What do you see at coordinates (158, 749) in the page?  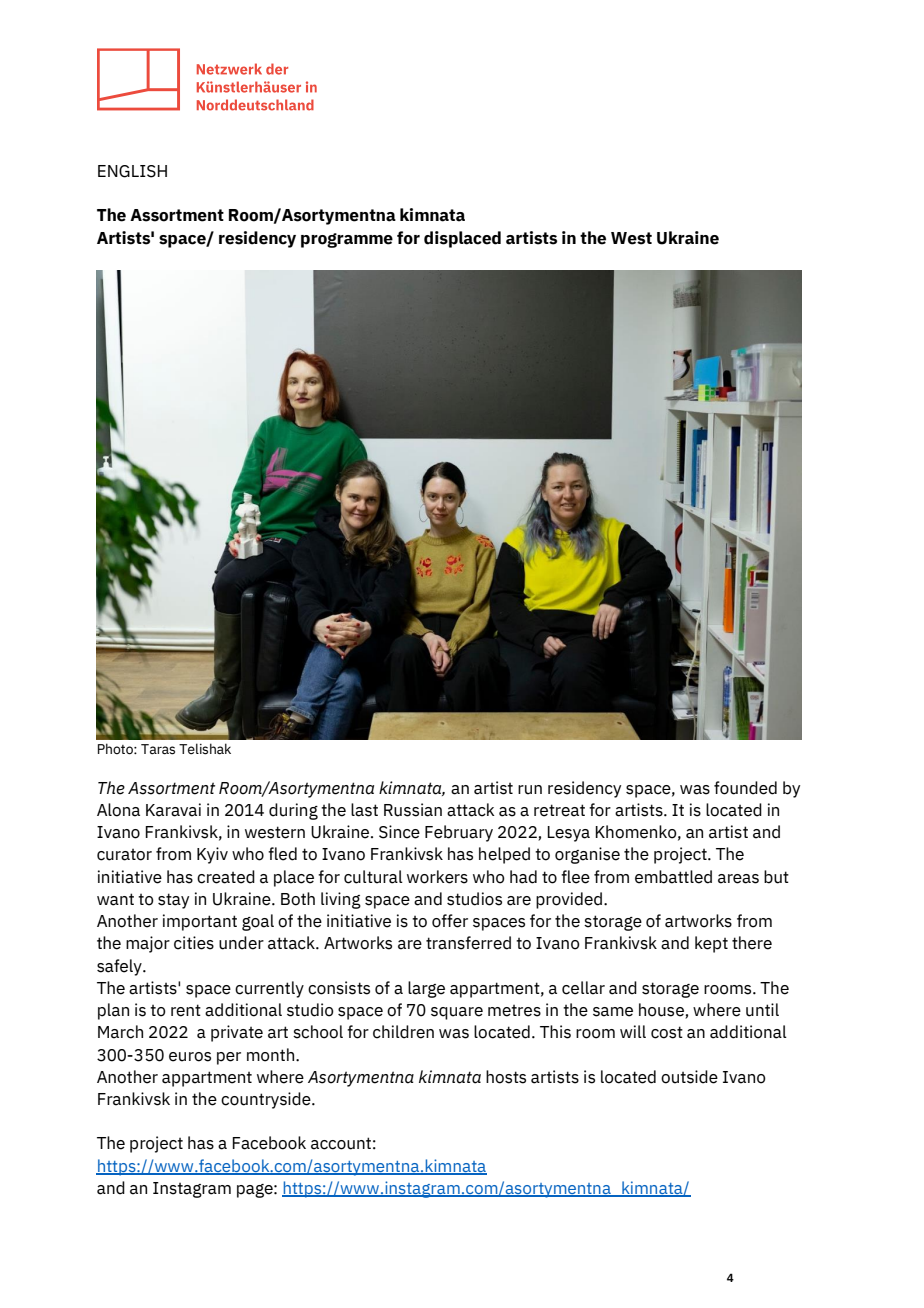 I see `Taras` at bounding box center [158, 749].
